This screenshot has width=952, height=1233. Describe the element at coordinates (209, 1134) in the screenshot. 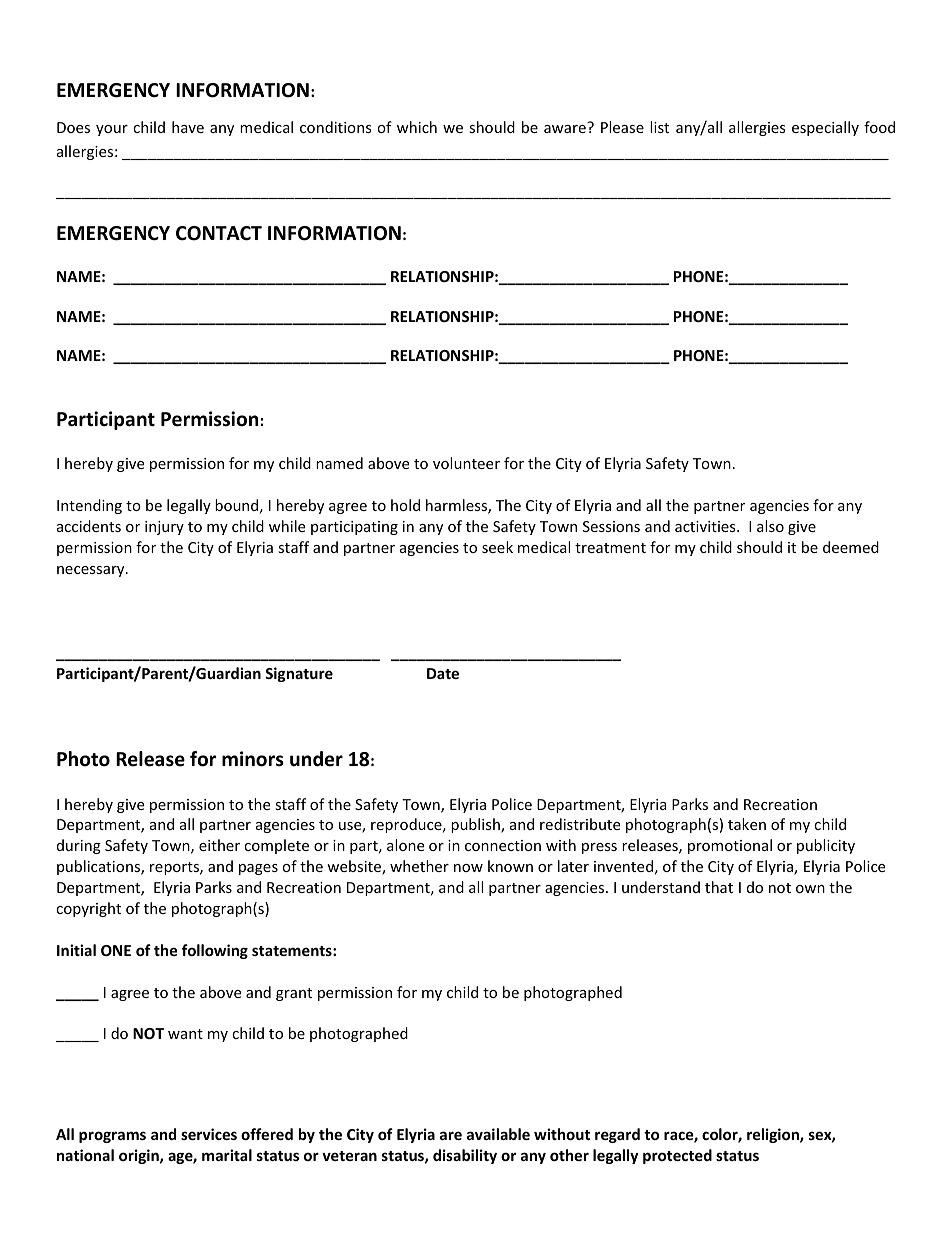

I see `services` at that location.
